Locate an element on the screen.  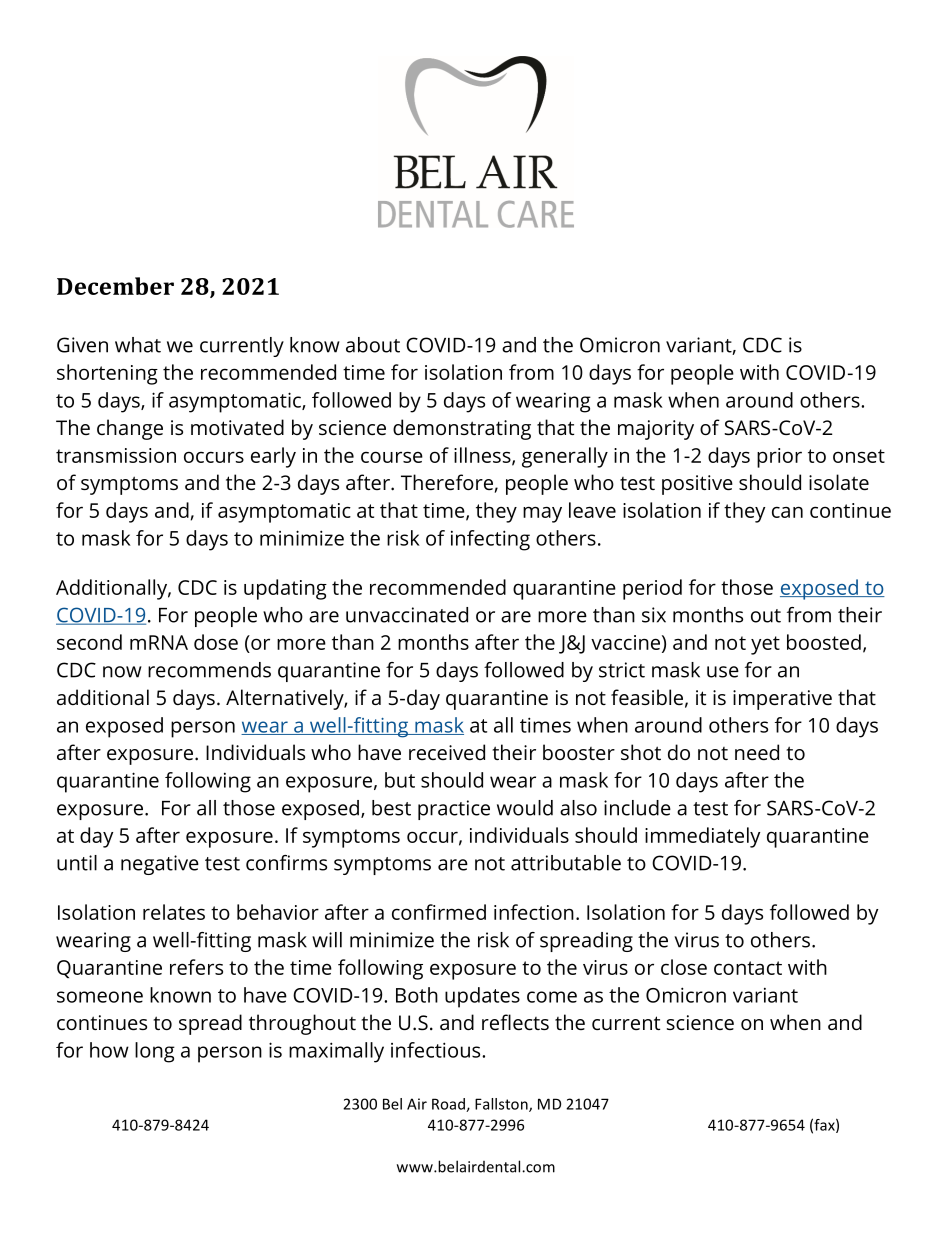
majority is located at coordinates (656, 430).
